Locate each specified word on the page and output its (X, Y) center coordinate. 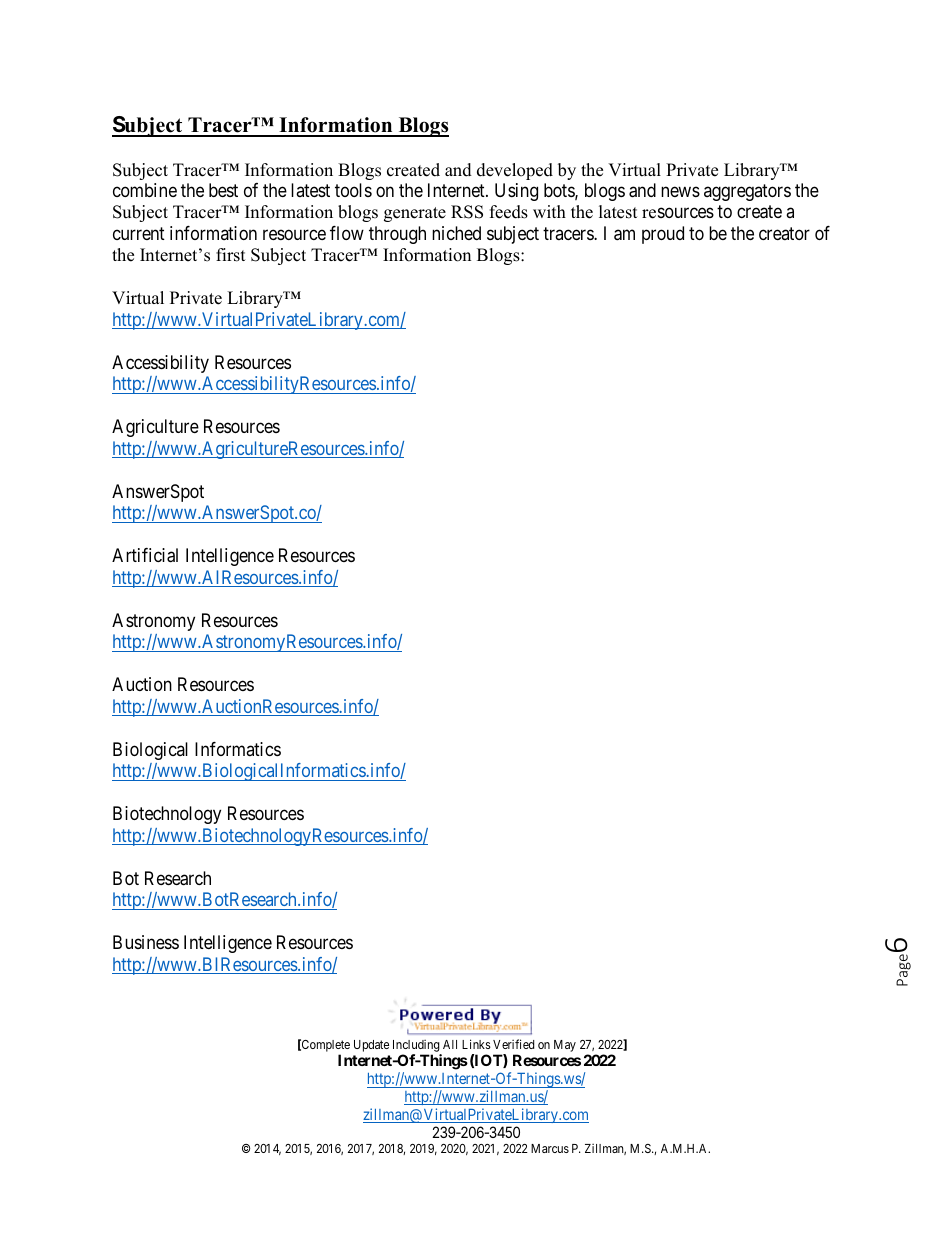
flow (347, 233)
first (231, 255)
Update (371, 1046)
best (223, 190)
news (680, 191)
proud (663, 235)
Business (146, 942)
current (139, 233)
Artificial (145, 555)
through (397, 235)
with (549, 211)
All (450, 1044)
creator (784, 233)
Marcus (550, 1148)
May (565, 1046)
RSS (467, 212)
